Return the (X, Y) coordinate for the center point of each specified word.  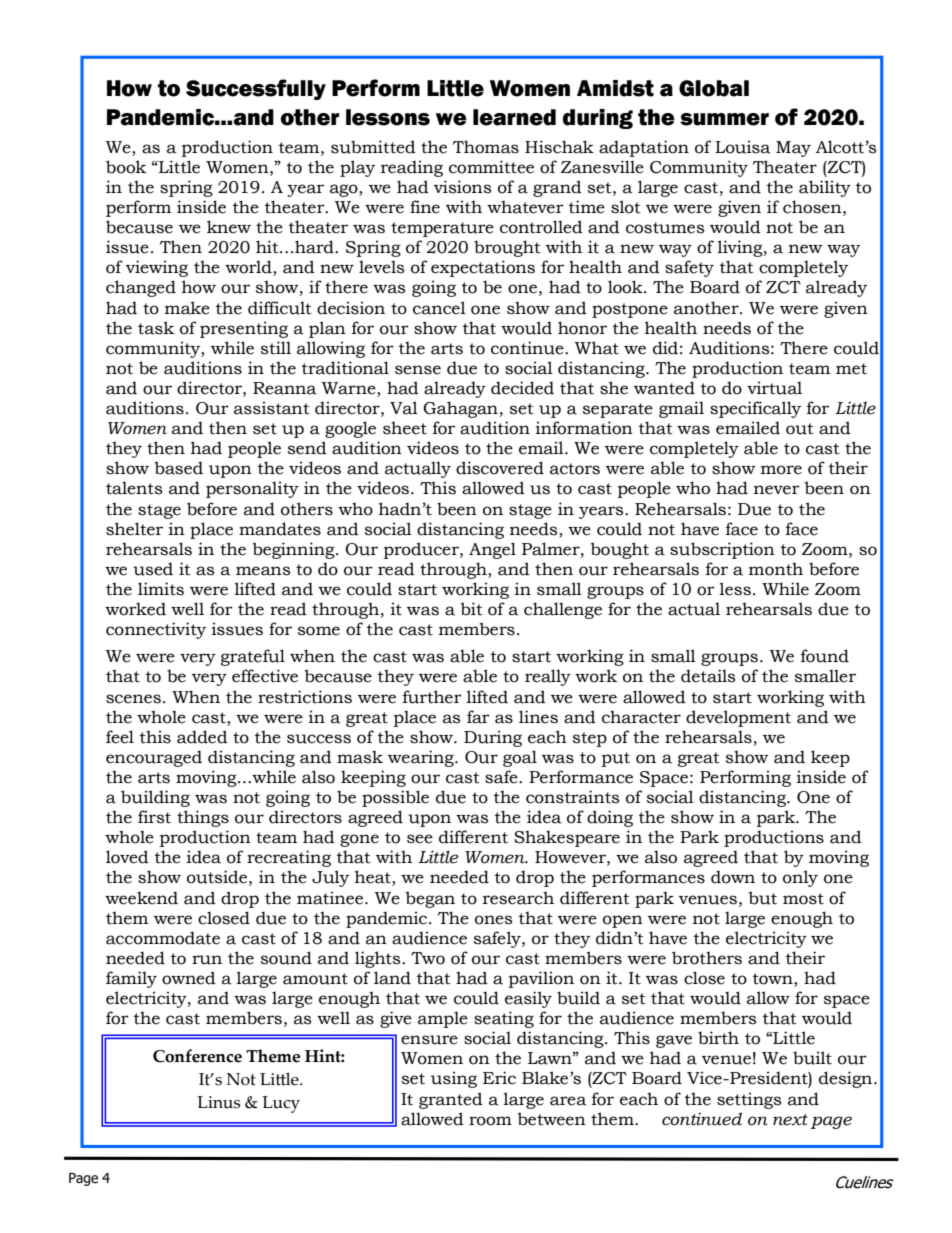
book (126, 167)
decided (522, 388)
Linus (218, 1102)
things (203, 818)
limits (161, 589)
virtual (774, 388)
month (776, 569)
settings (749, 1100)
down (733, 877)
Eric (499, 1078)
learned (514, 117)
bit (472, 609)
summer (724, 119)
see (420, 839)
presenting (244, 329)
